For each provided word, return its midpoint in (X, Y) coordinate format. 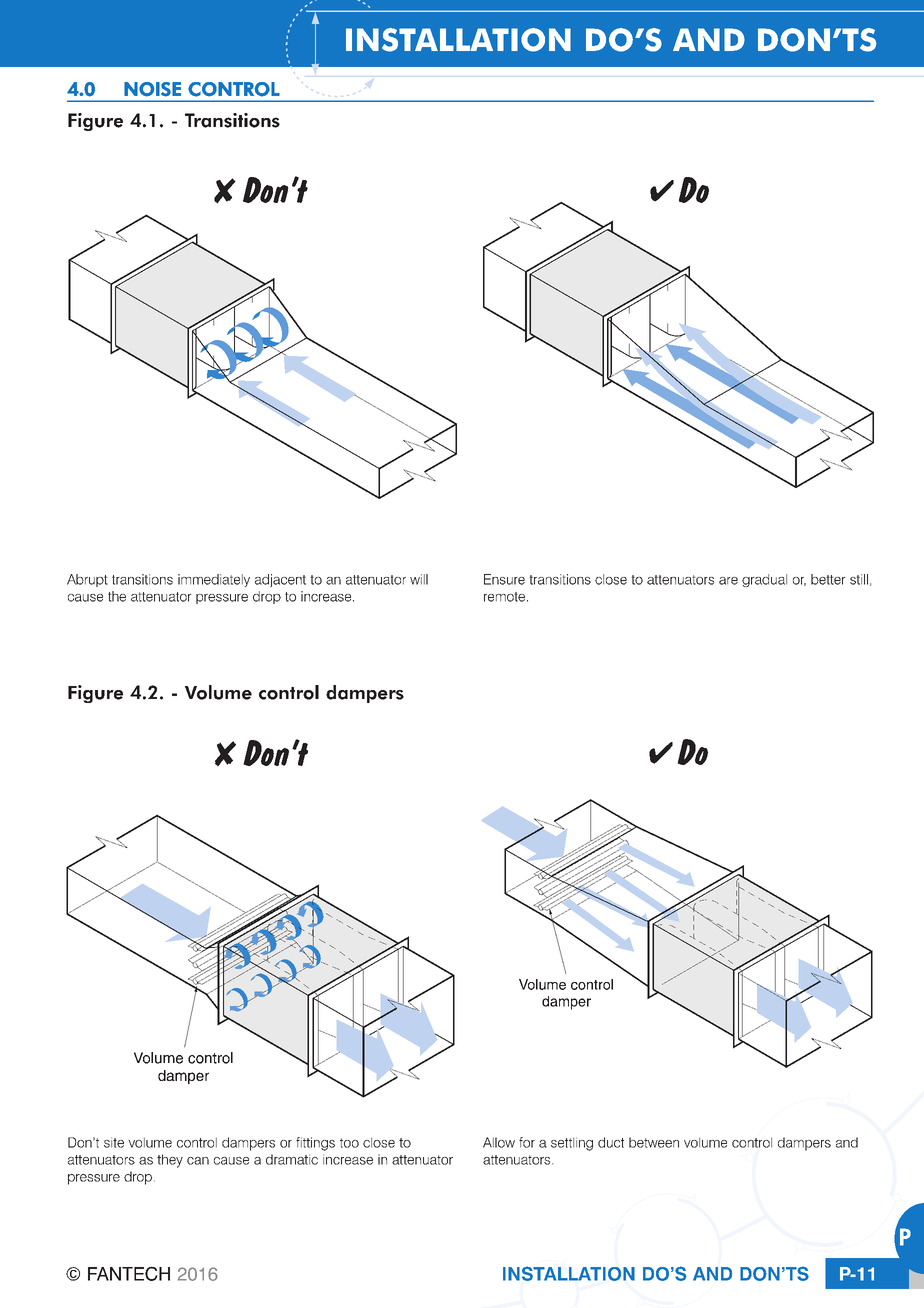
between (654, 1142)
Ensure (504, 579)
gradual (764, 580)
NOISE (152, 89)
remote (504, 597)
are (728, 581)
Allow (499, 1142)
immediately (214, 580)
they (170, 1161)
